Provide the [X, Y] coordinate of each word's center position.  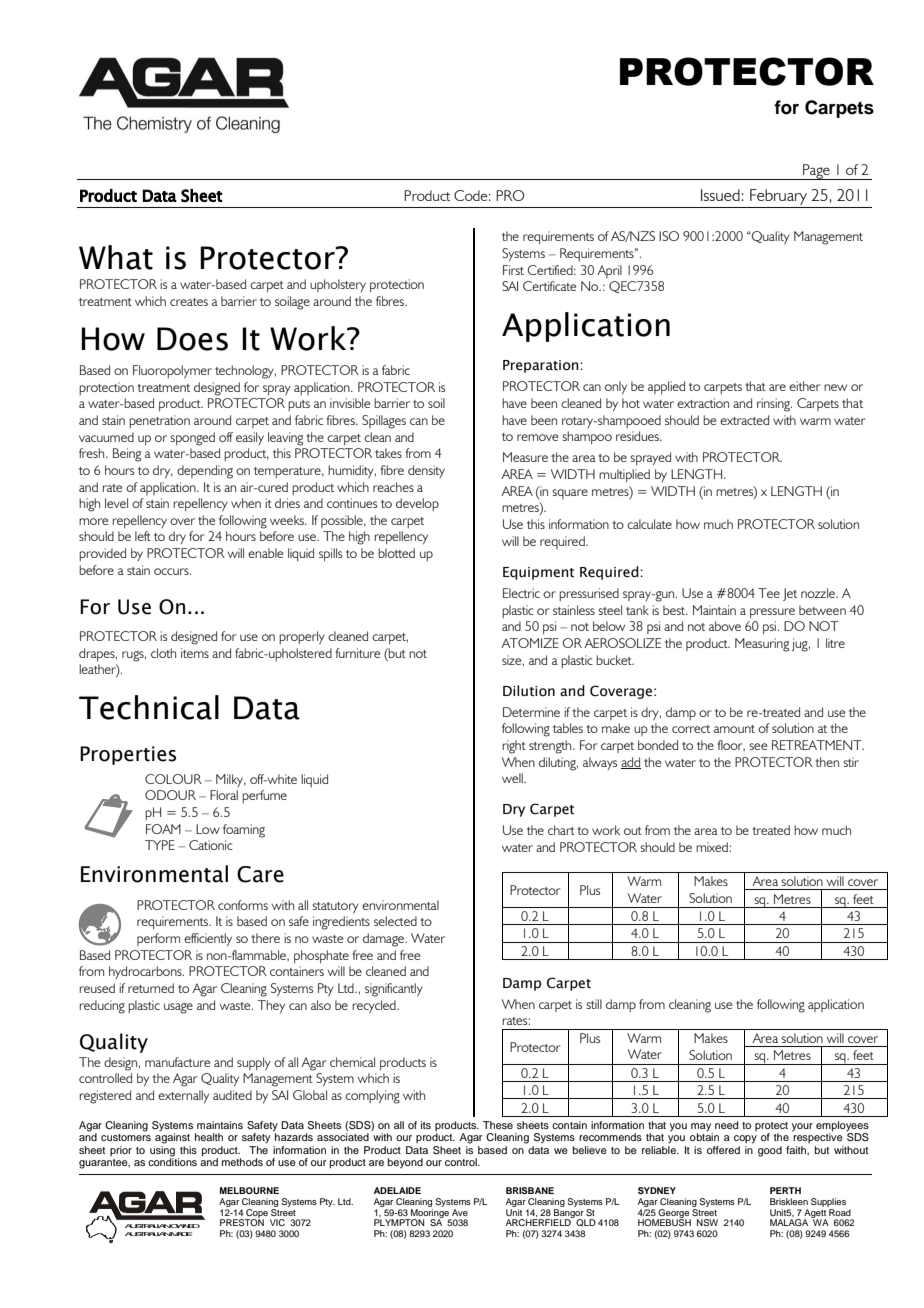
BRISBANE [530, 1190]
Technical [149, 707]
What [116, 257]
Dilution [529, 691]
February [778, 198]
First [513, 270]
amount [734, 729]
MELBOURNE [249, 1190]
